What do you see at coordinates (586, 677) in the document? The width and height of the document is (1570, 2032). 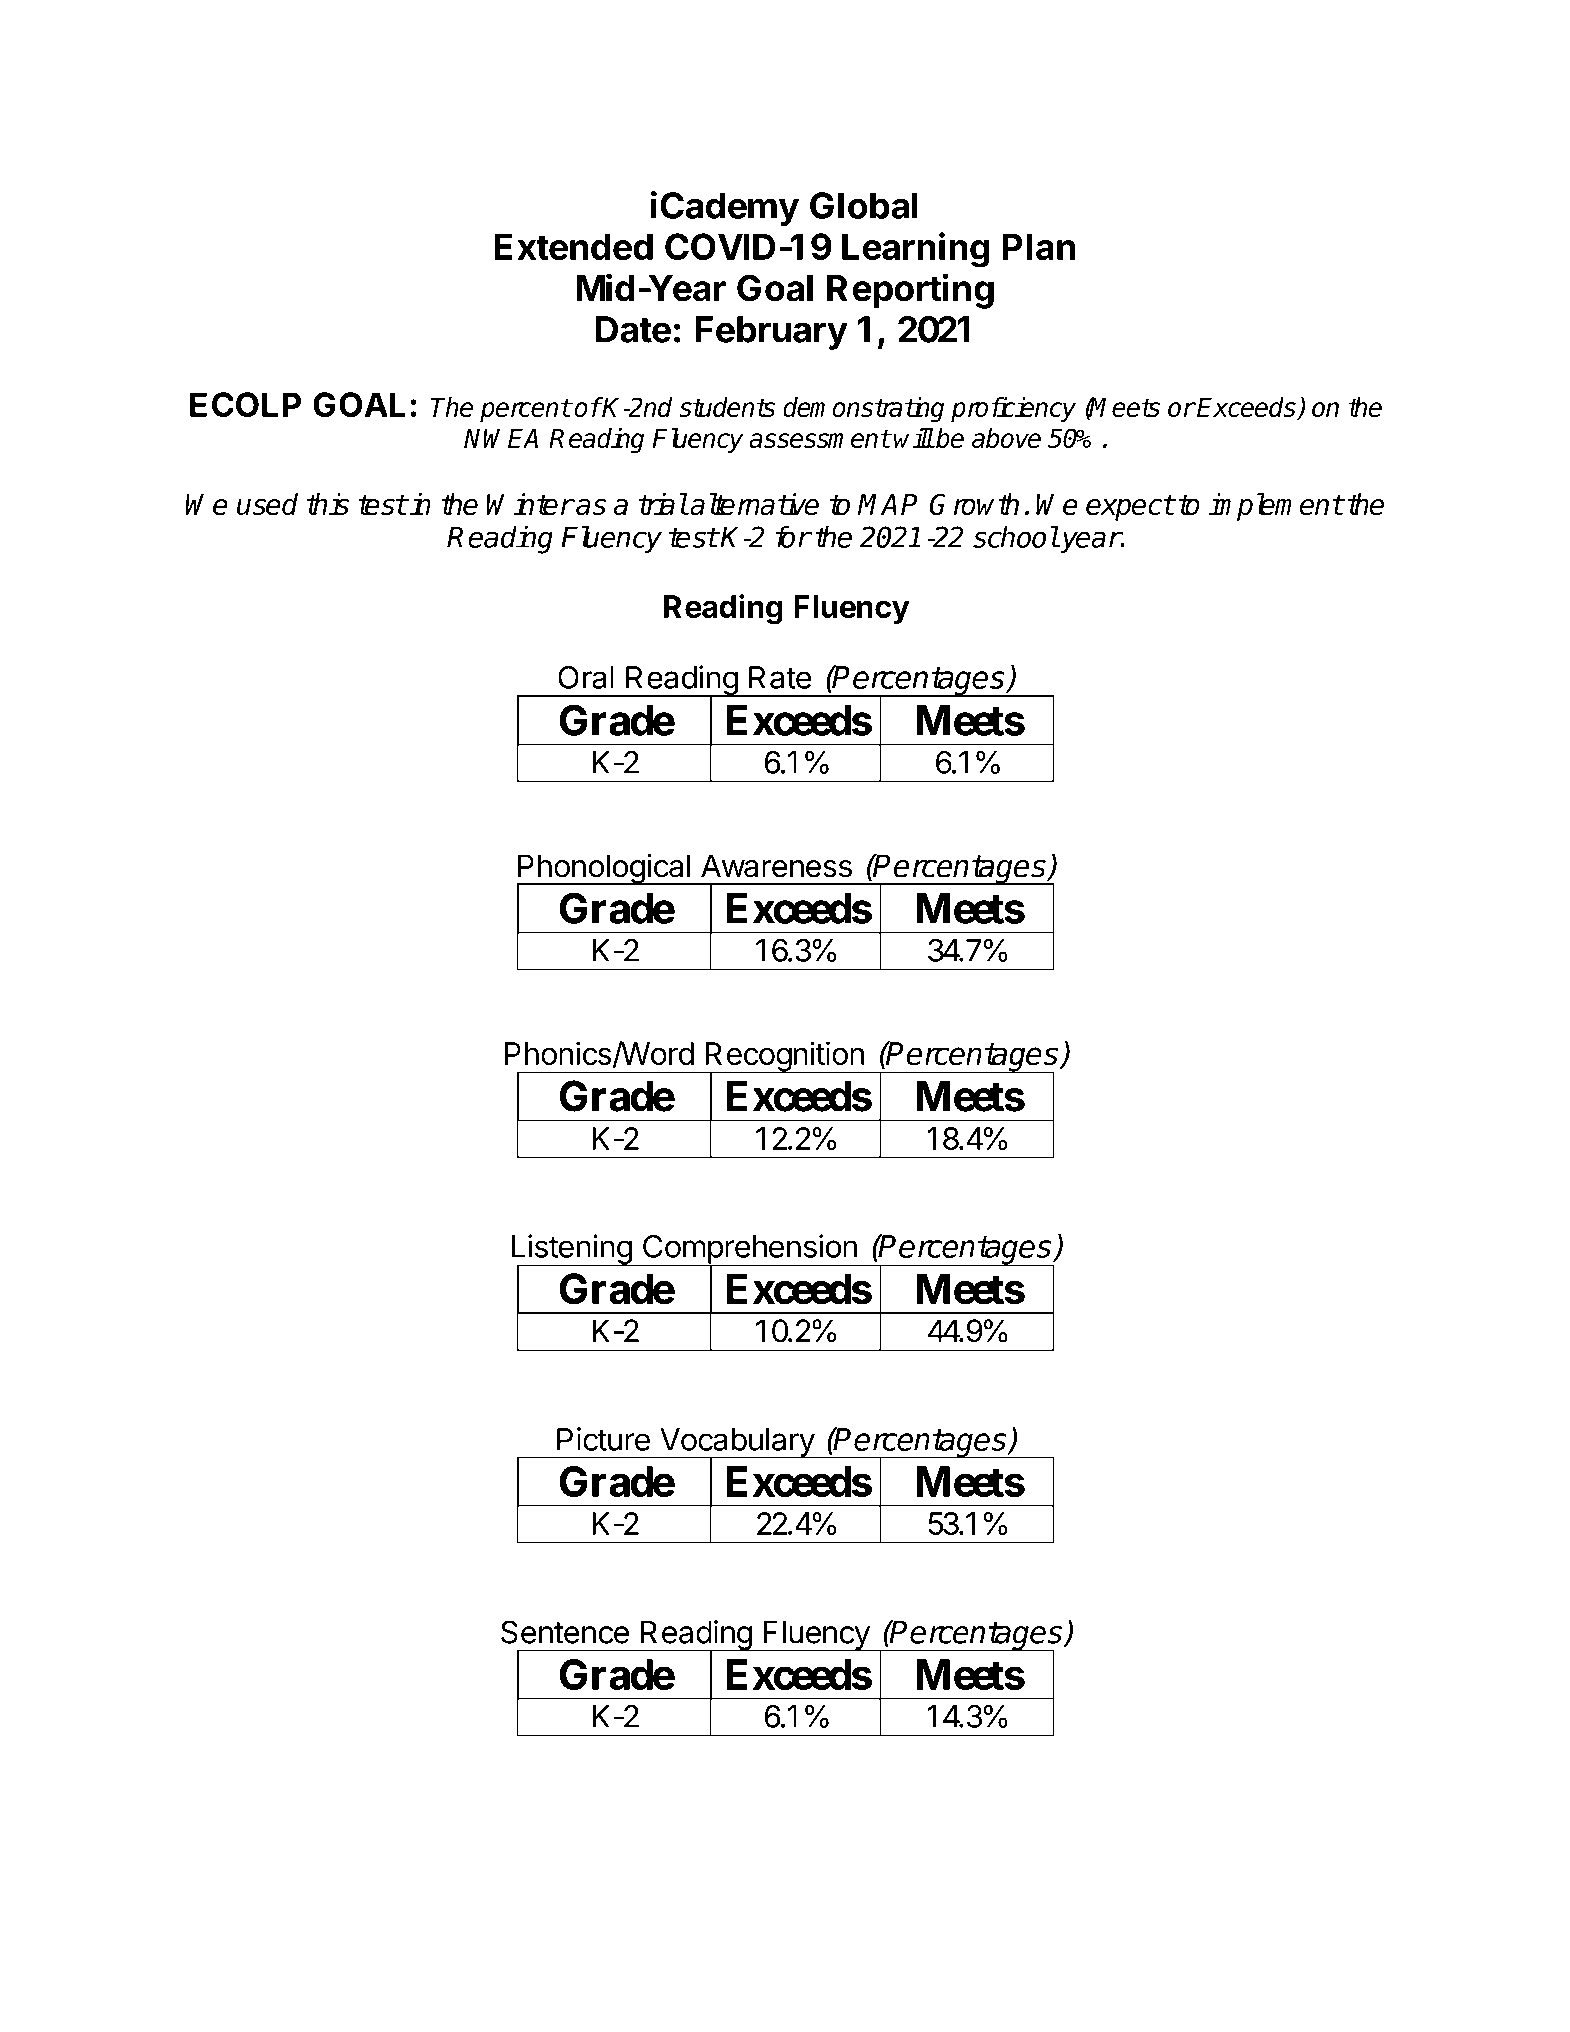 I see `Oral` at bounding box center [586, 677].
